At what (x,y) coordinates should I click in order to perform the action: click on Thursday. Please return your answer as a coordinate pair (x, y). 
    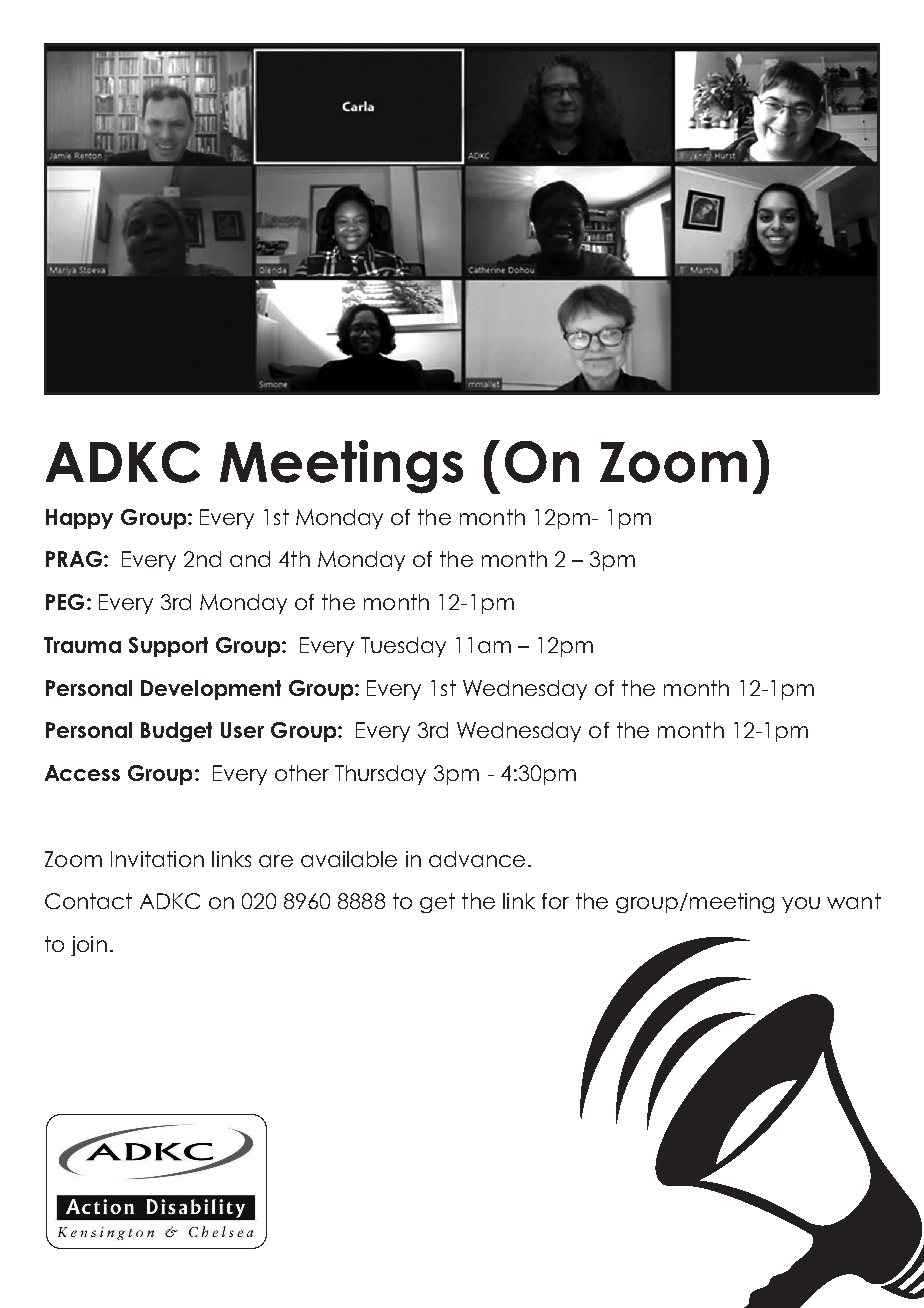
    Looking at the image, I should click on (380, 775).
